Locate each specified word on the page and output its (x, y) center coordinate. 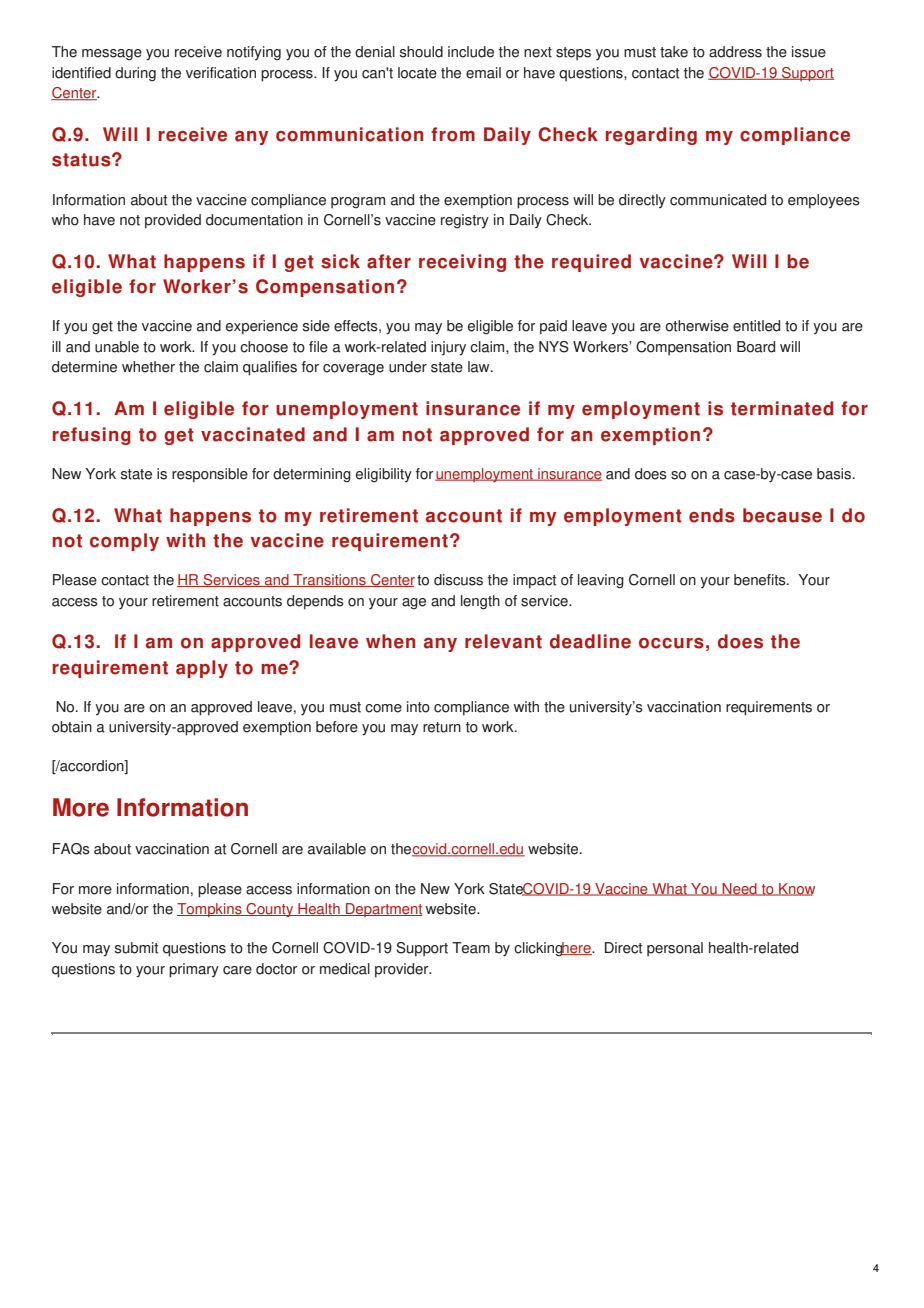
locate (417, 73)
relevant (503, 641)
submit (136, 948)
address (735, 52)
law (480, 367)
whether (148, 367)
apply (202, 669)
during (135, 74)
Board (756, 347)
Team (471, 948)
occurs (671, 643)
